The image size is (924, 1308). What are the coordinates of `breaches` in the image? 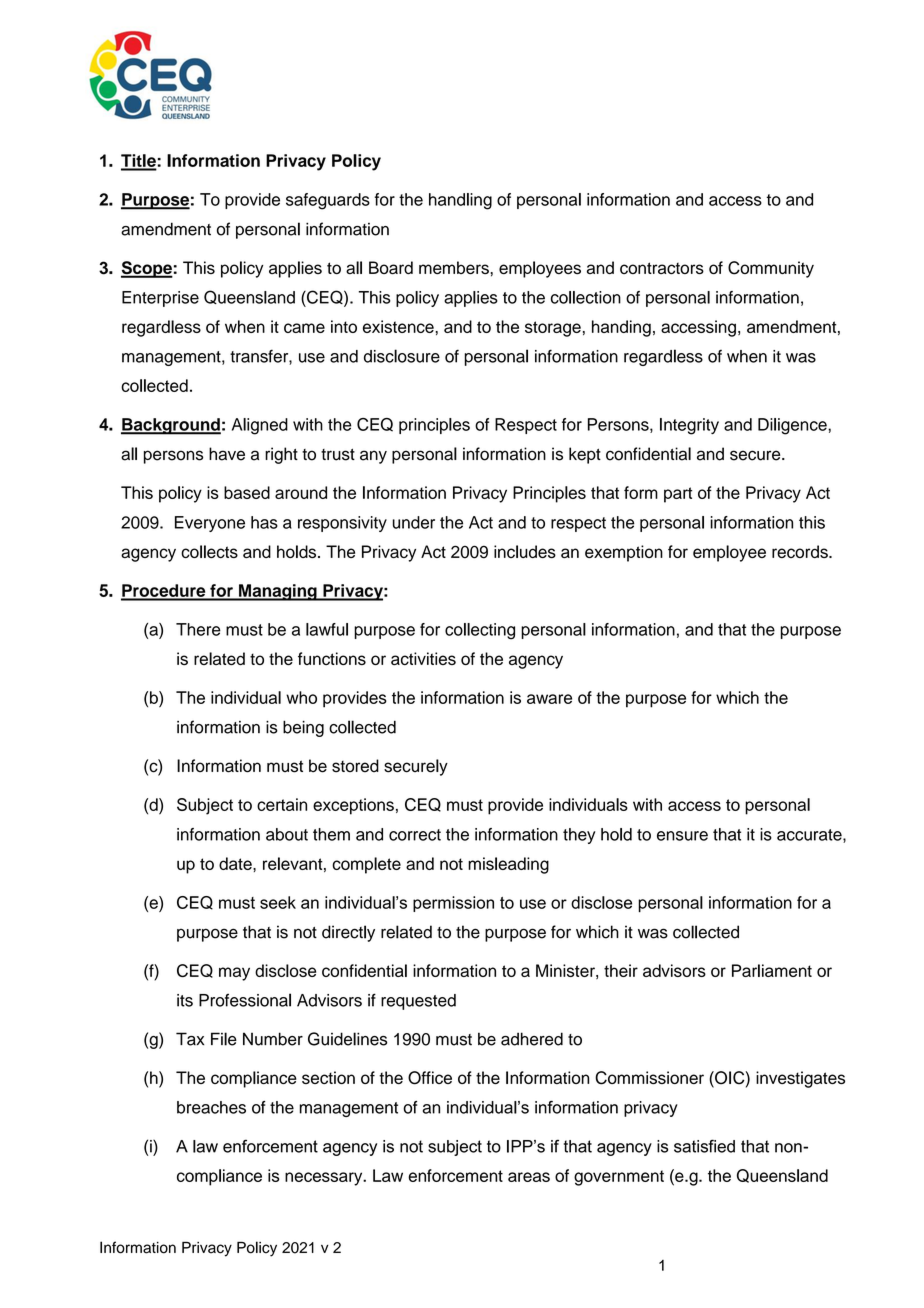 It's located at (211, 1107).
